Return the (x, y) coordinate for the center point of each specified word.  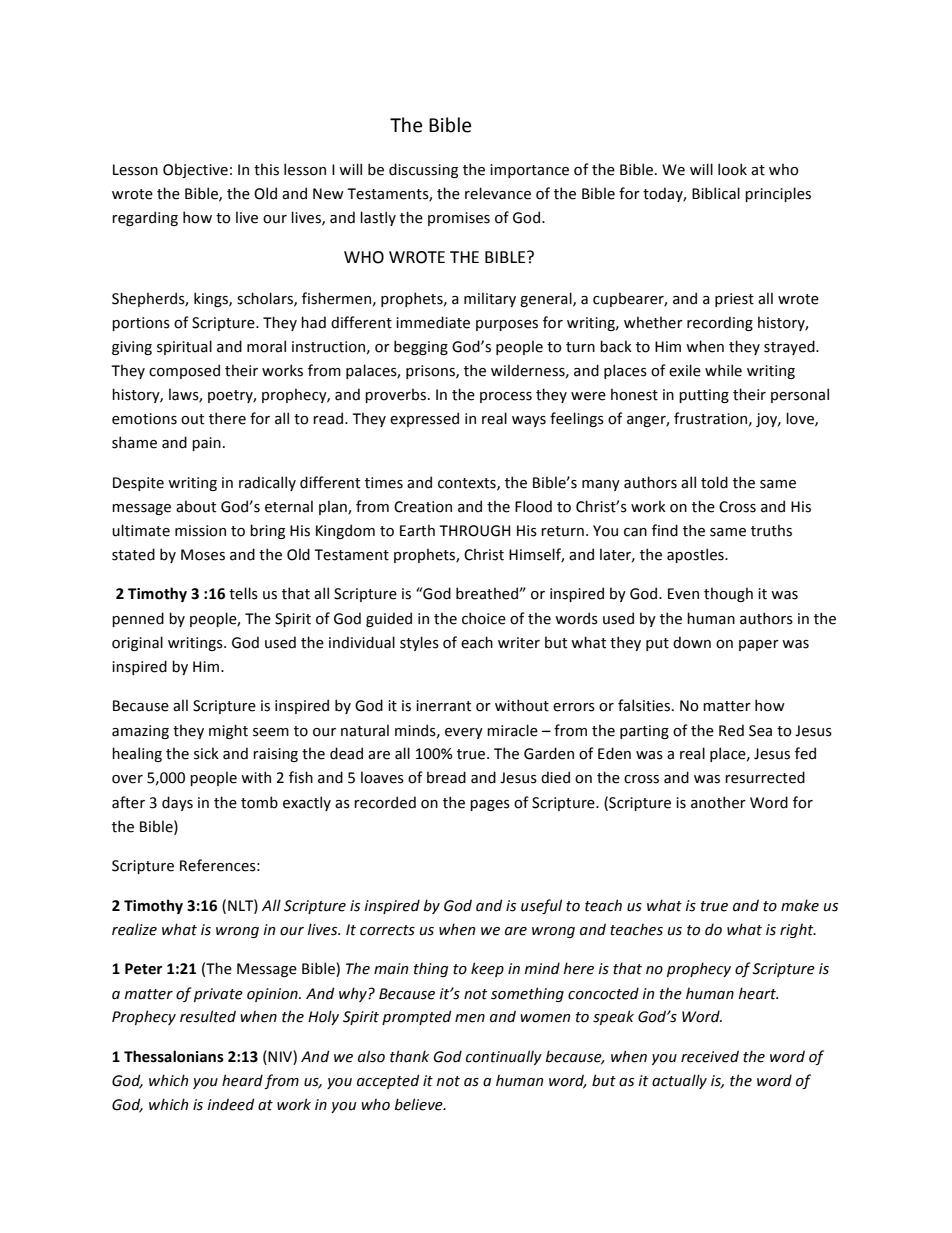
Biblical (716, 193)
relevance (498, 193)
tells (243, 593)
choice (484, 618)
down (692, 642)
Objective (195, 170)
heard (242, 1080)
